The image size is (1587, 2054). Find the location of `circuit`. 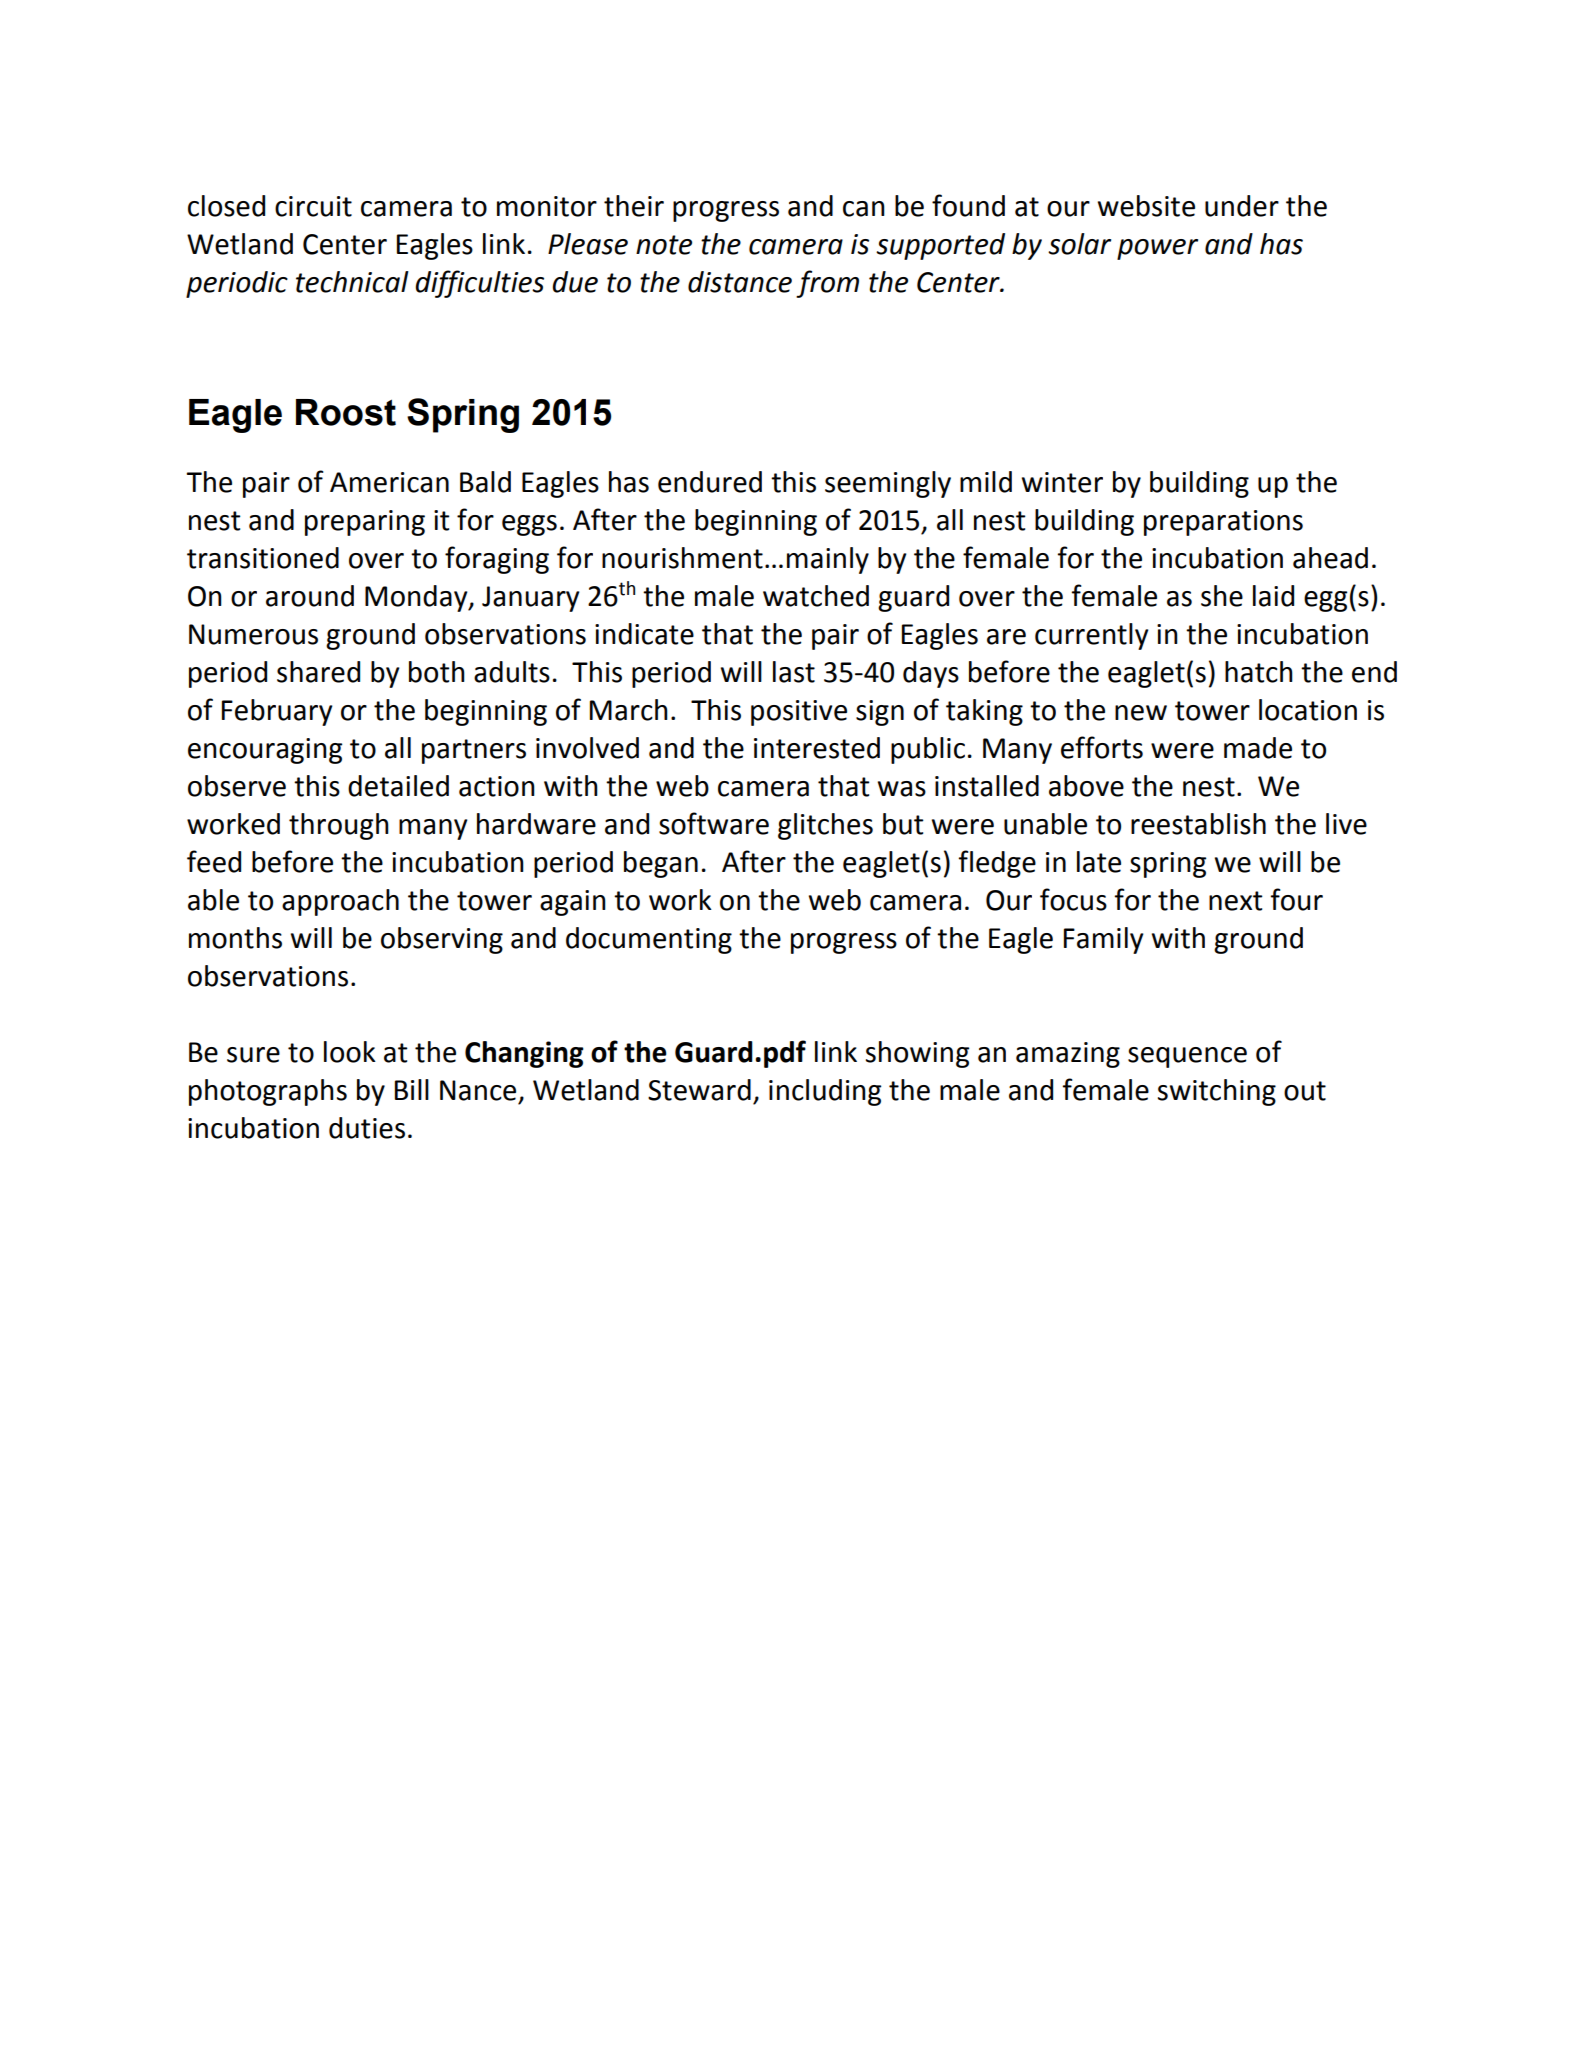

circuit is located at coordinates (313, 206).
